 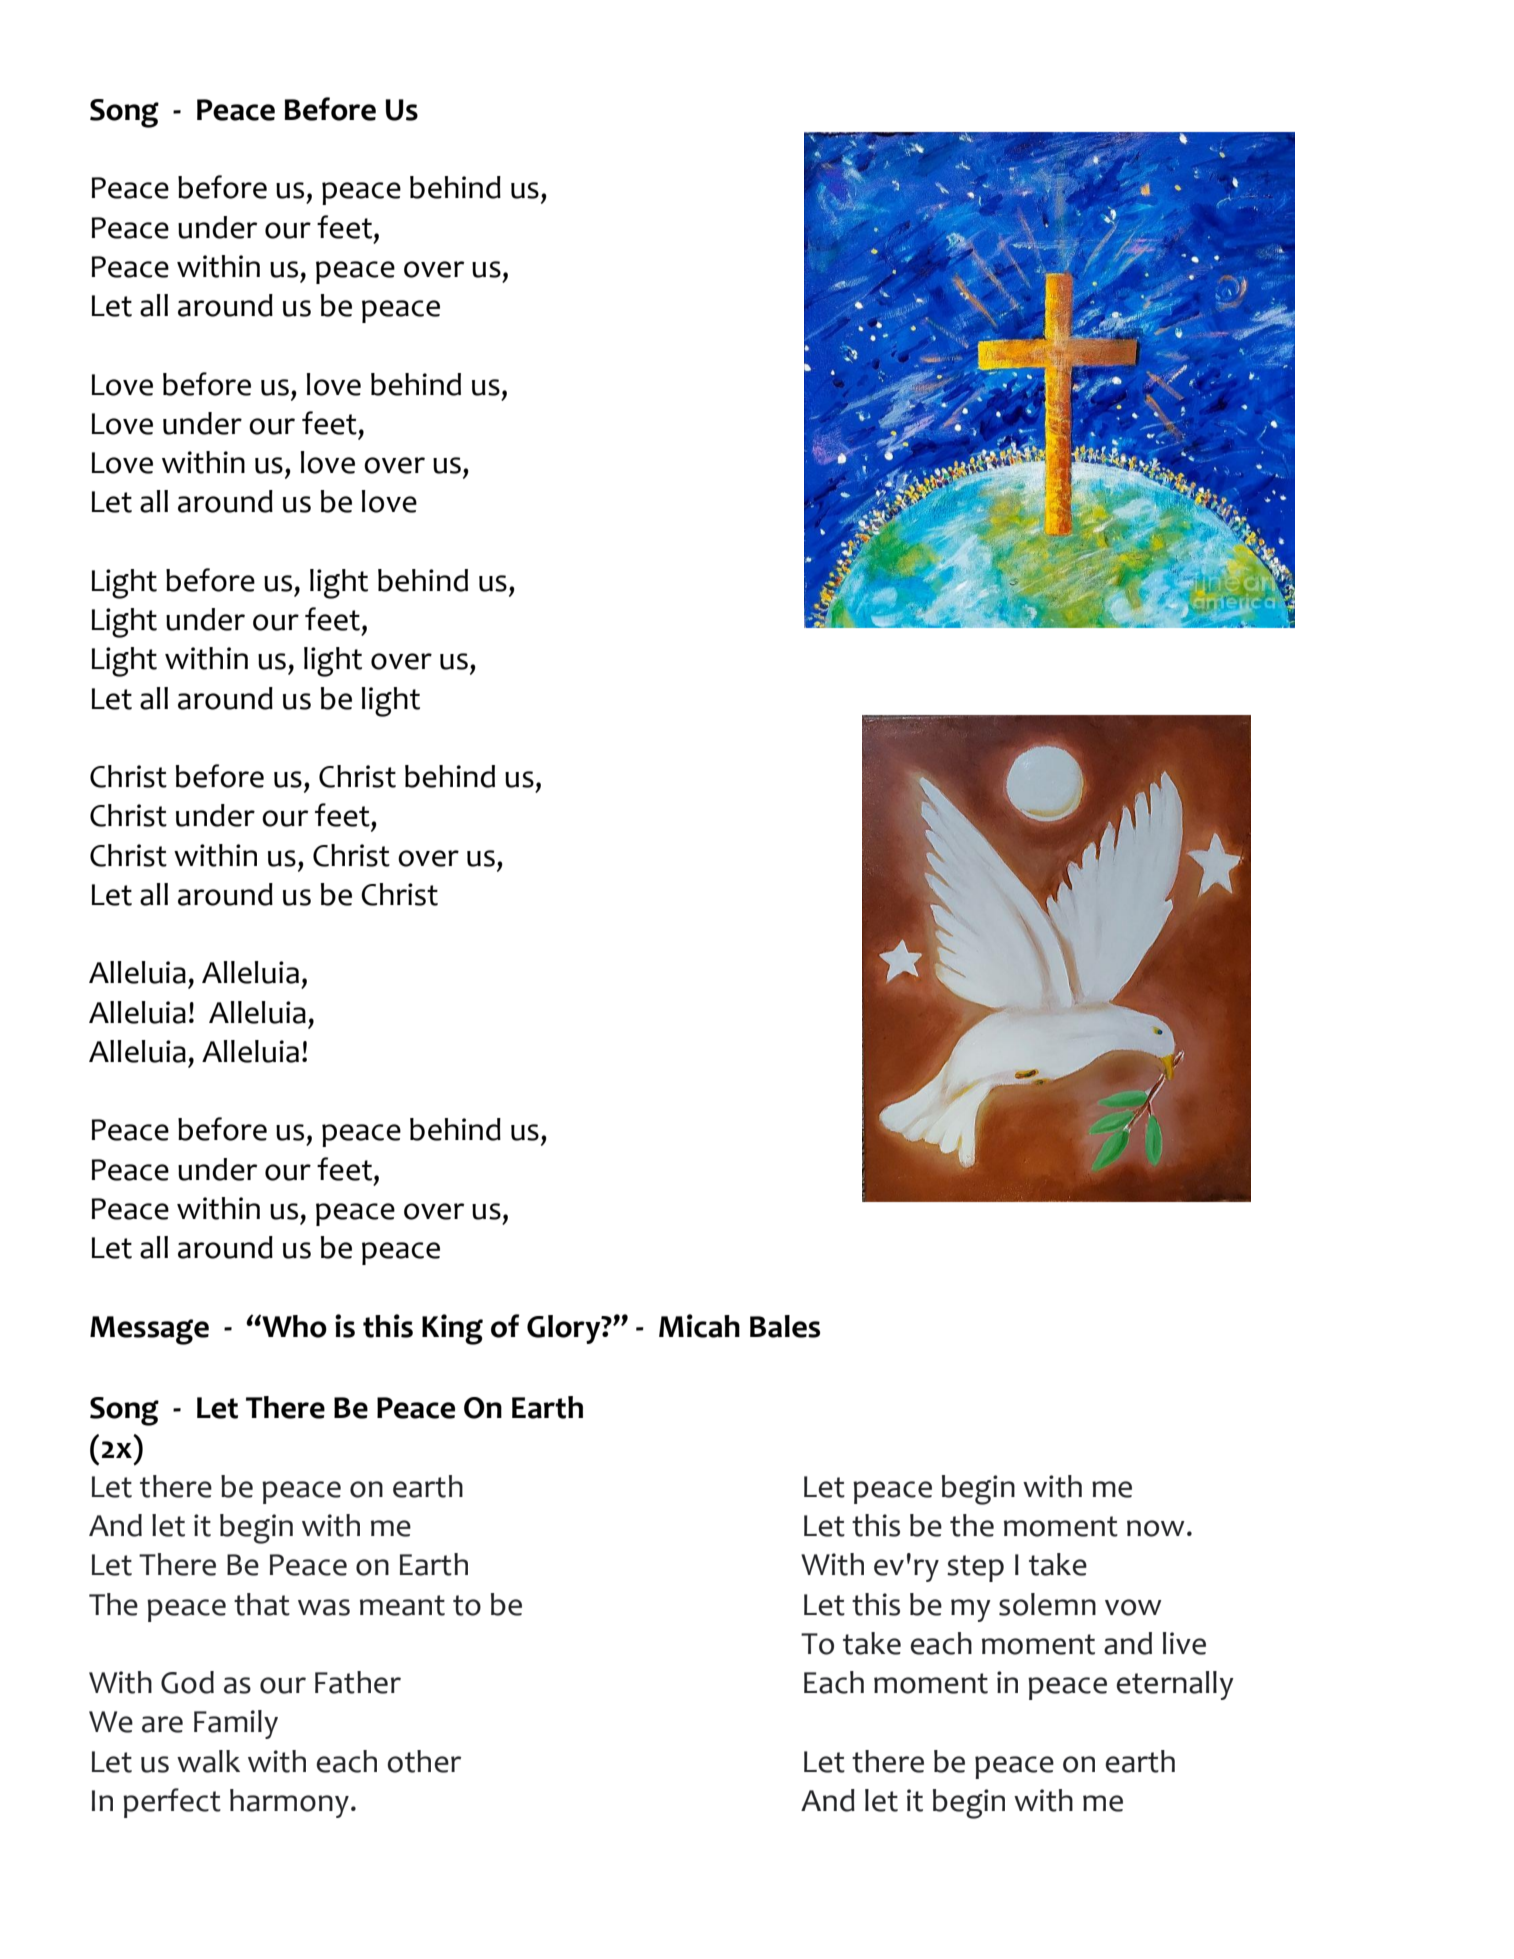 I want to click on that, so click(x=262, y=1604).
